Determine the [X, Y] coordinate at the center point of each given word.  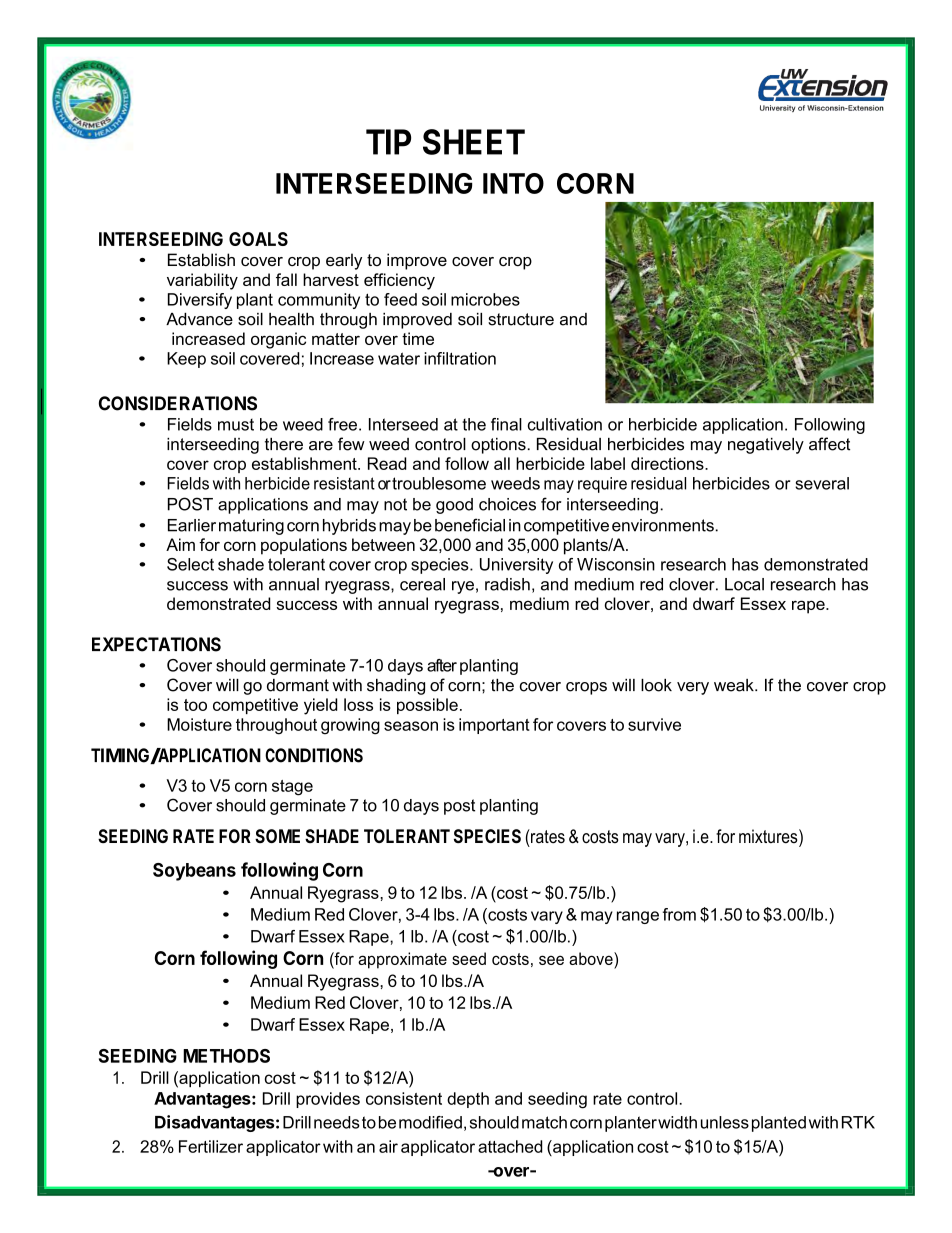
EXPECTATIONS [156, 644]
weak [735, 685]
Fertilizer [211, 1146]
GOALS [258, 239]
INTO [513, 183]
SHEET [474, 142]
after [442, 665]
